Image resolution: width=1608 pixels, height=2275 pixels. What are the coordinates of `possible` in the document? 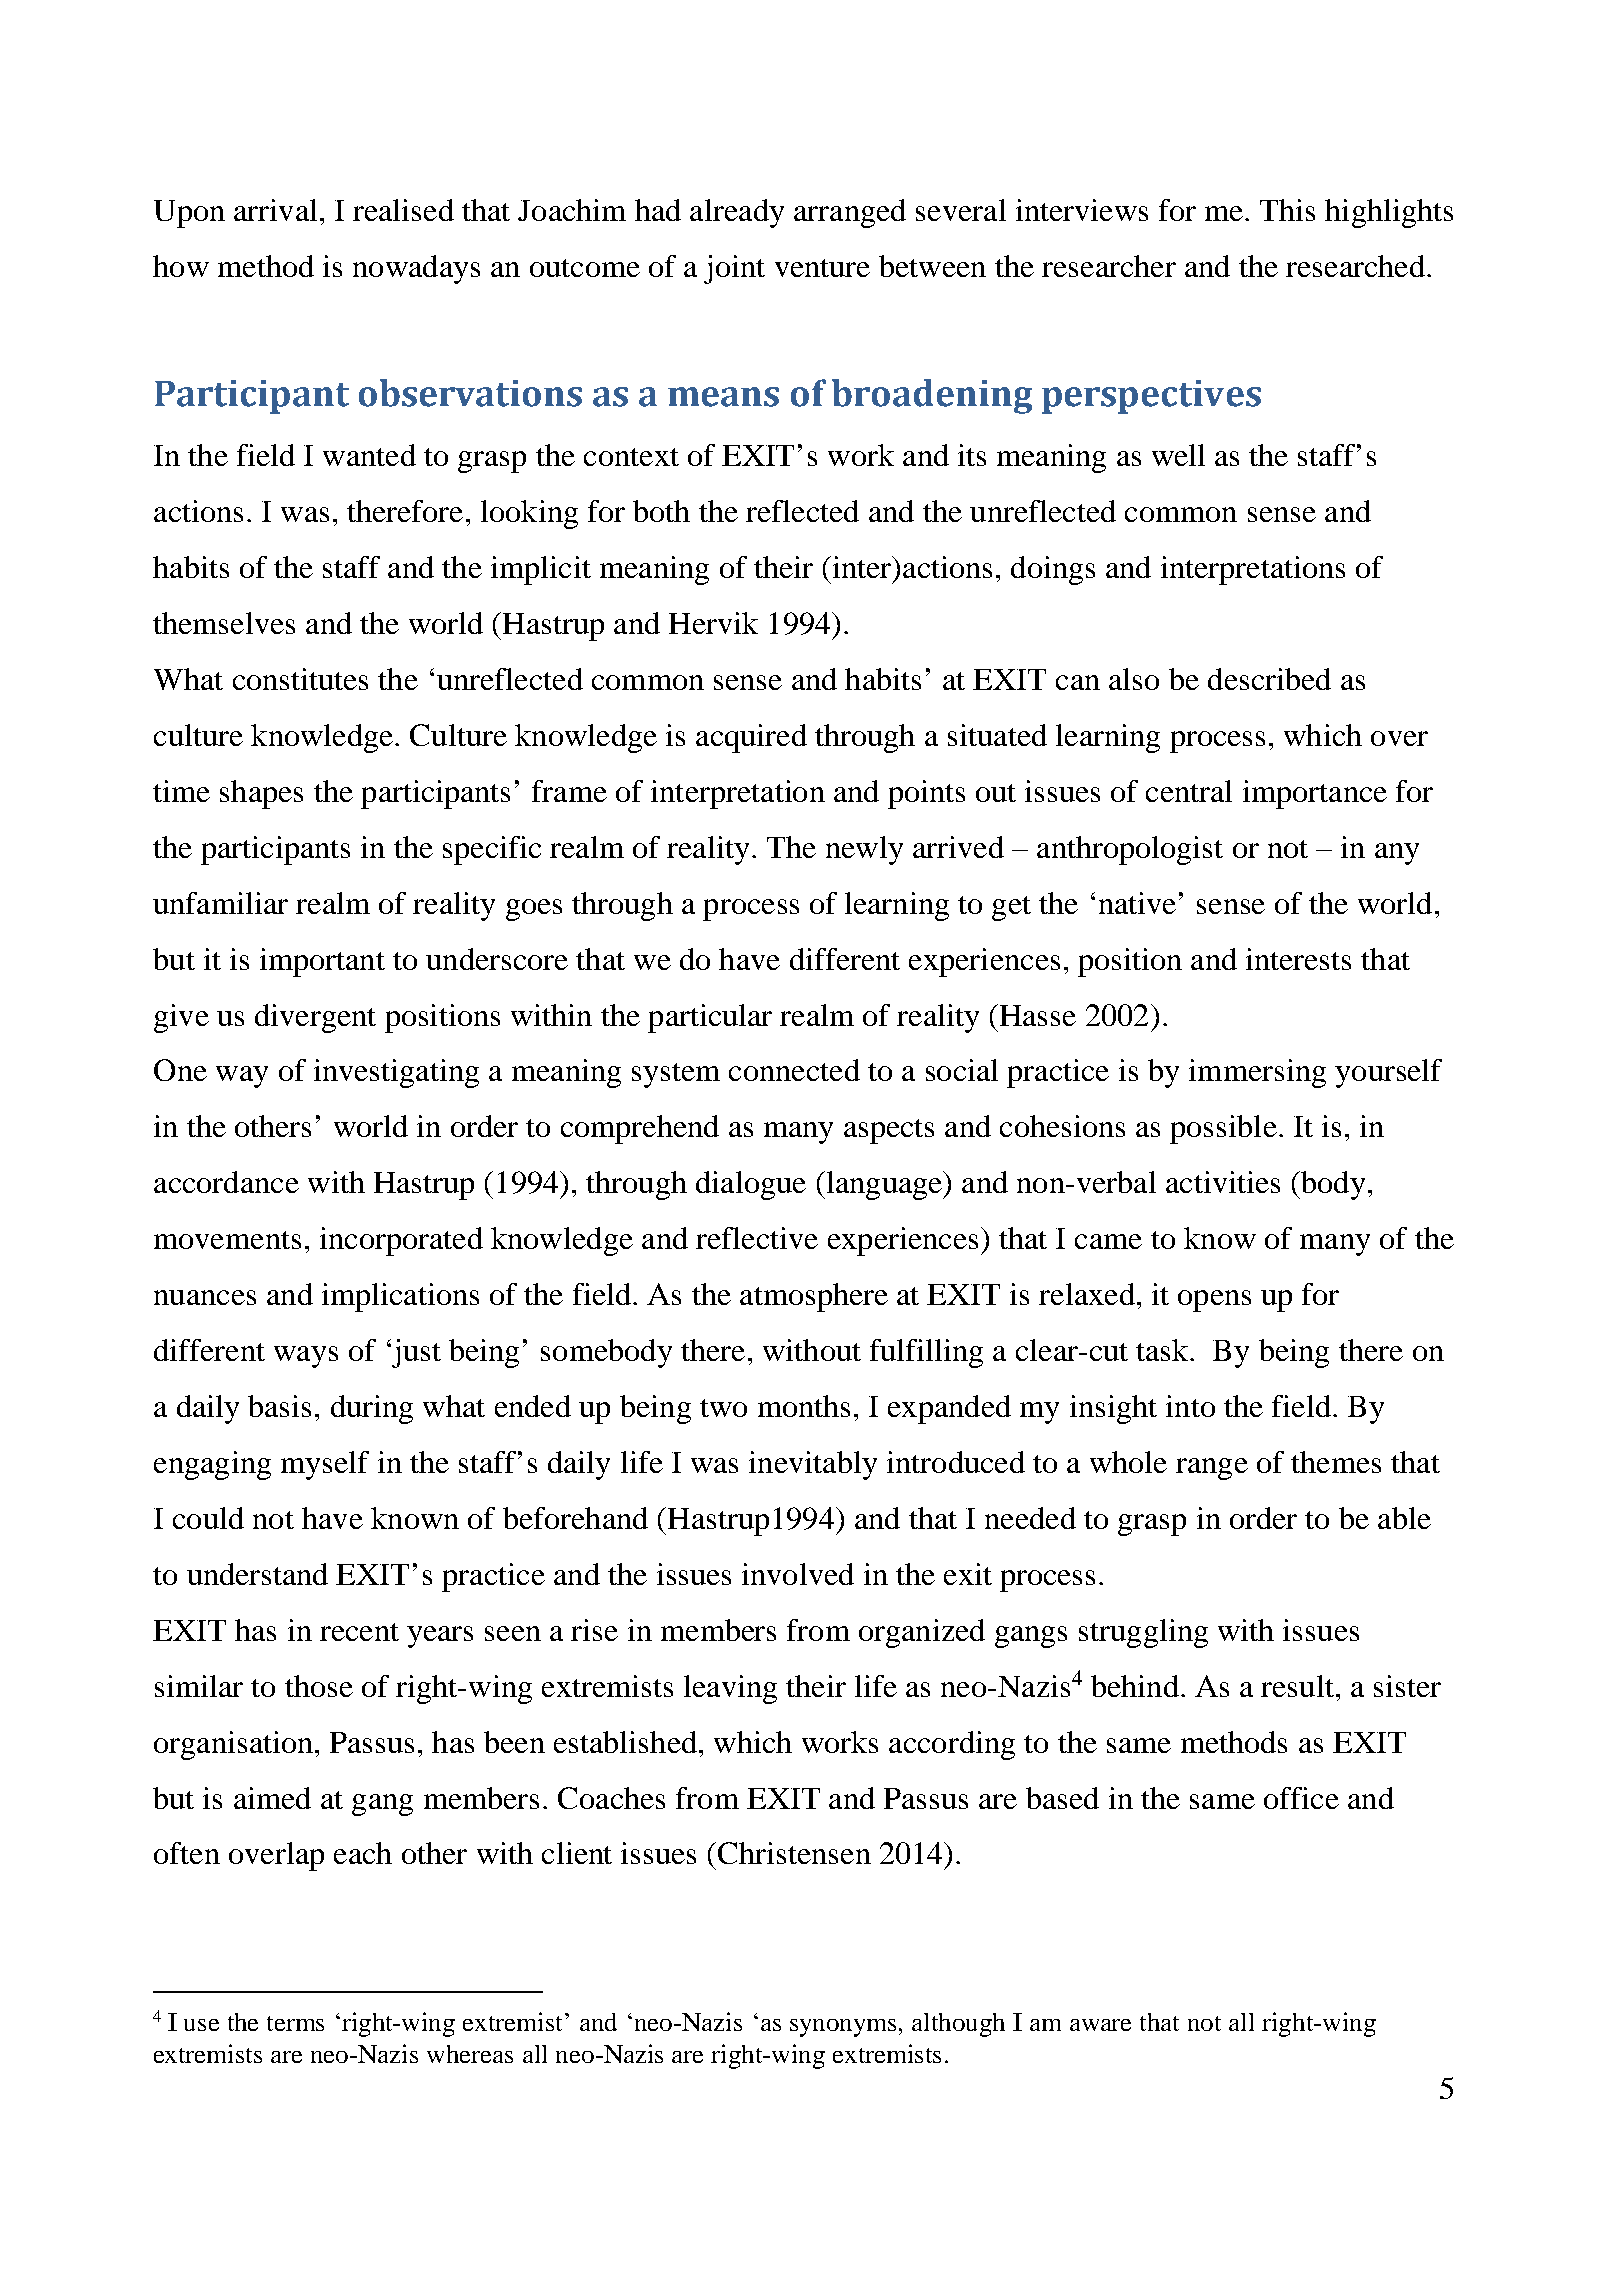 It's located at (1223, 1129).
